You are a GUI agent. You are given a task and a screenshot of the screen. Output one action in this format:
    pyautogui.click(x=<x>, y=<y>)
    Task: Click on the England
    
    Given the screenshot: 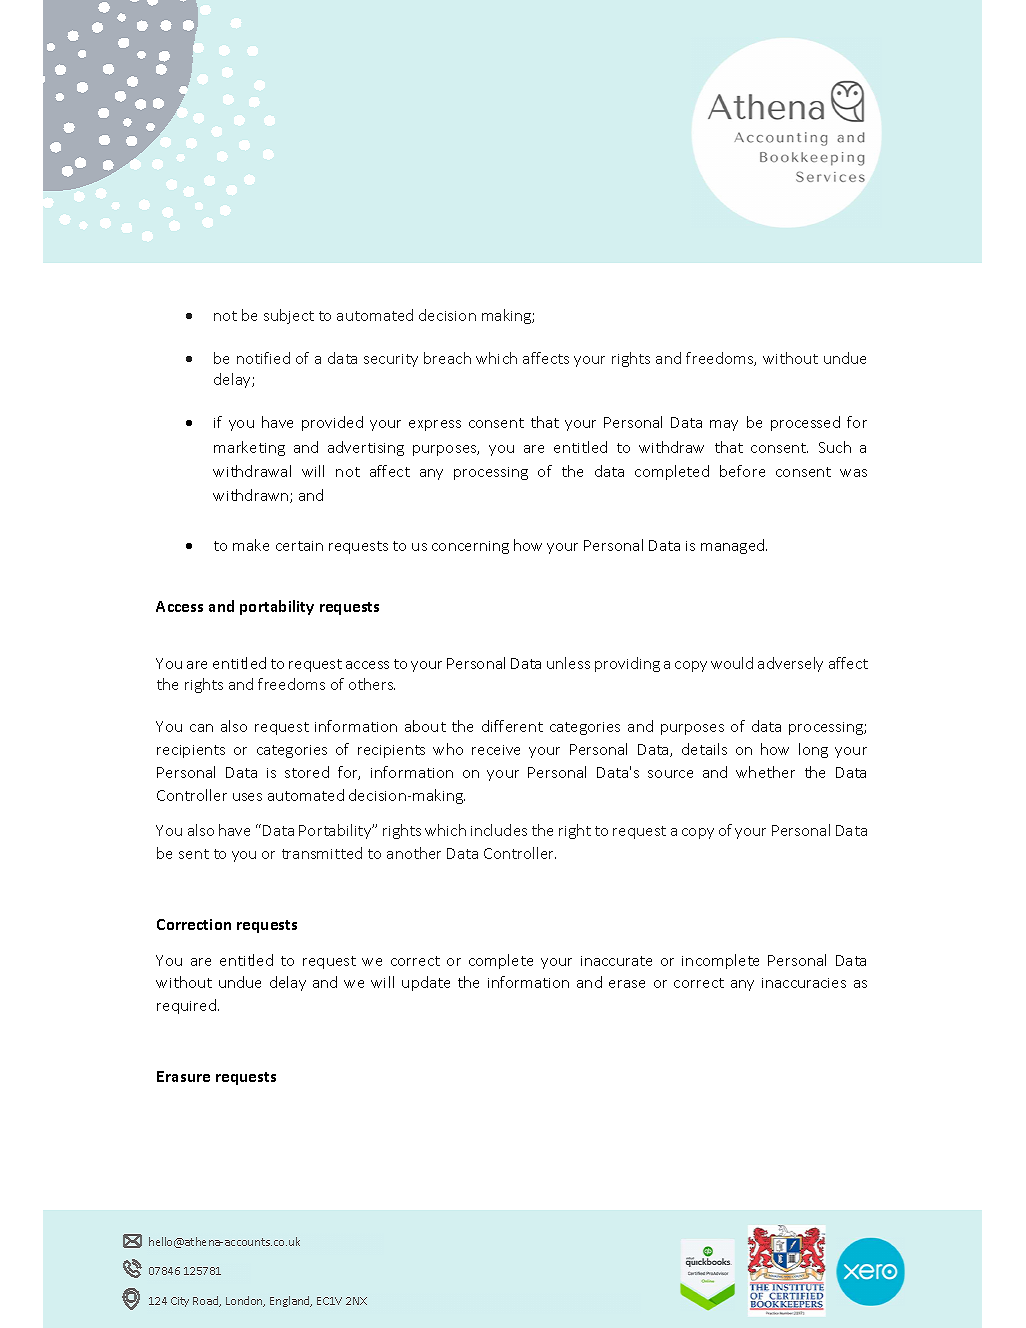 What is the action you would take?
    pyautogui.click(x=291, y=1301)
